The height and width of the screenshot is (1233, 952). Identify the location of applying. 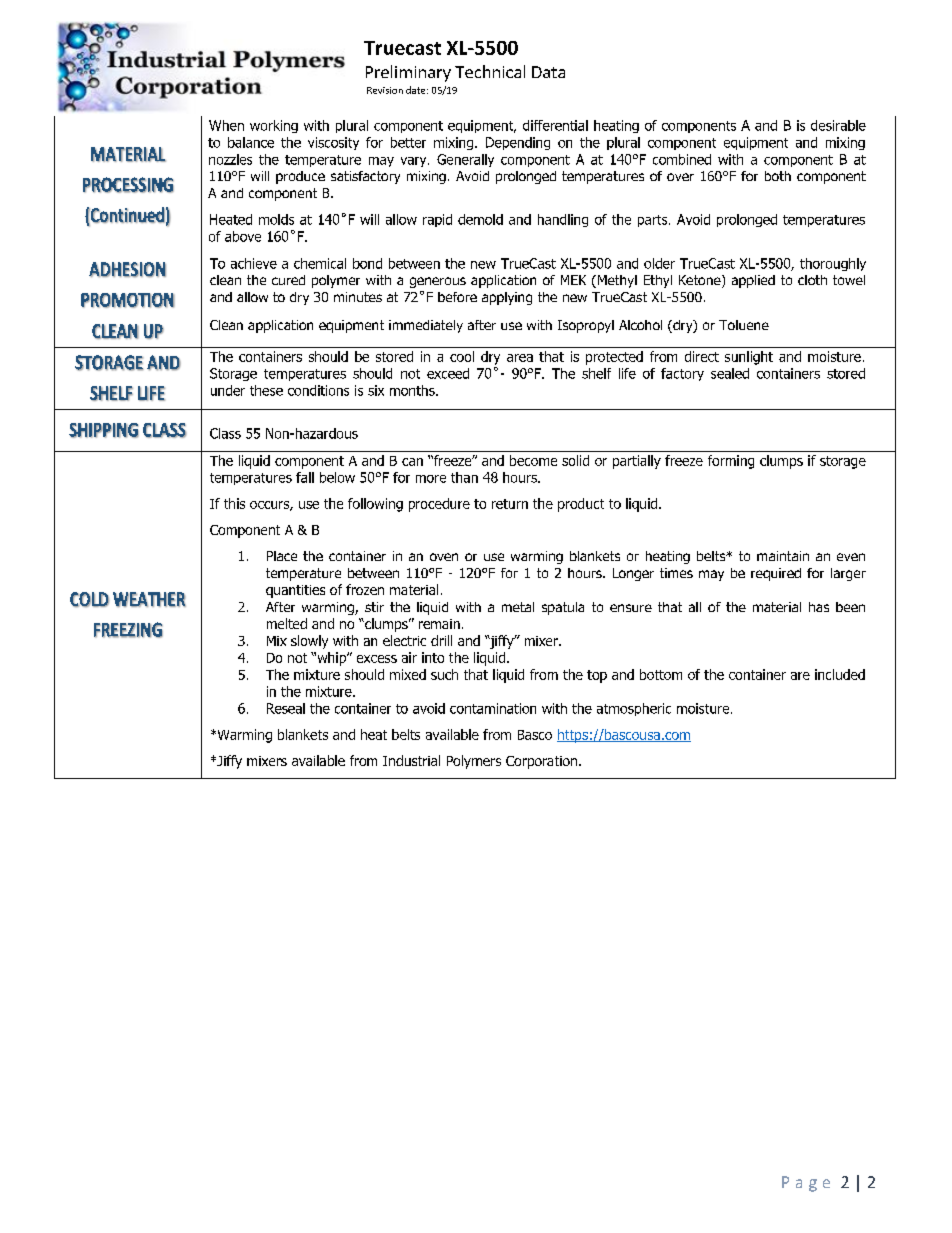
(507, 298).
